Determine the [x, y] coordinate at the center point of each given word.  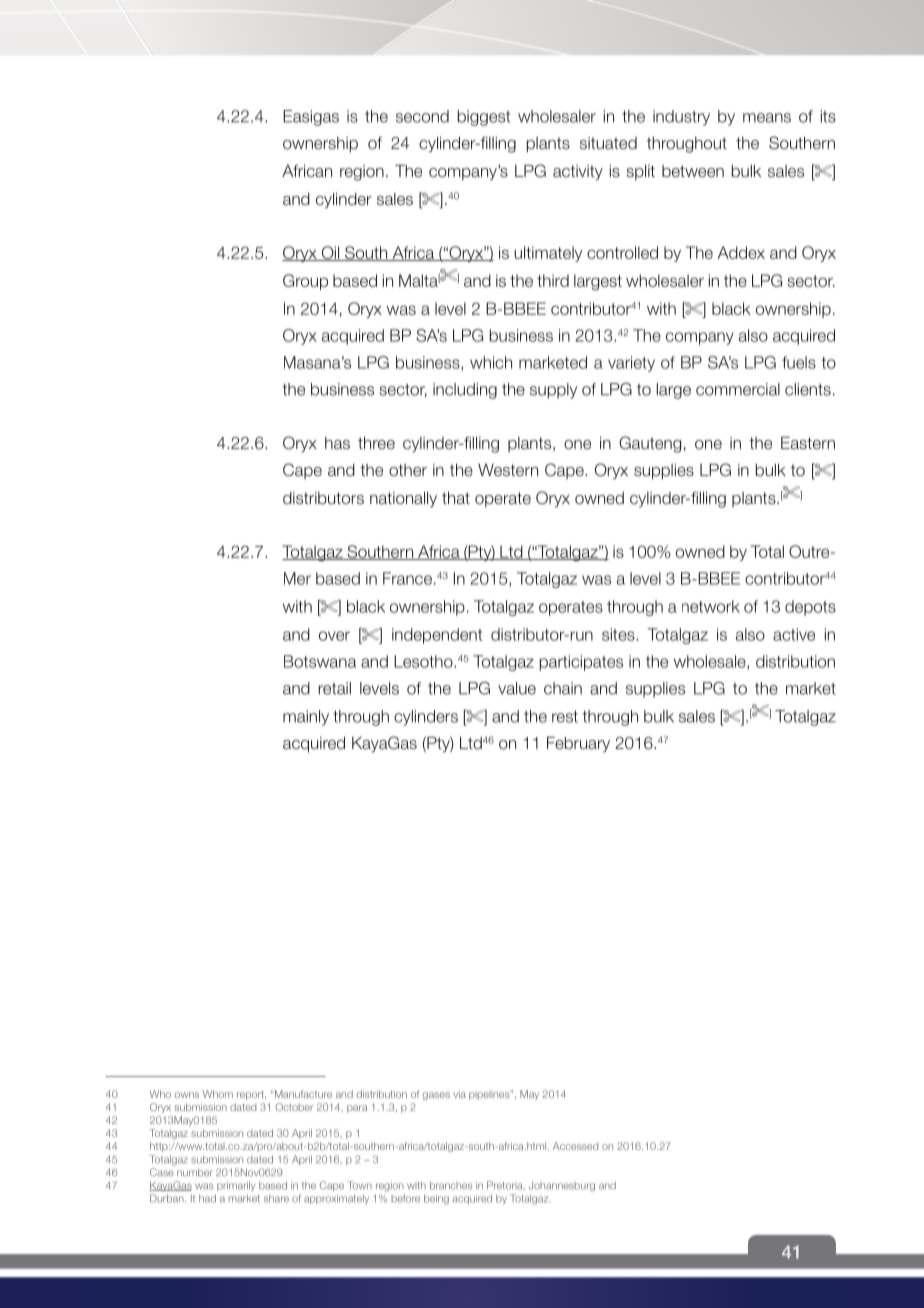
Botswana [320, 661]
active [794, 634]
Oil [330, 253]
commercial [738, 389]
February [578, 744]
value [517, 688]
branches [451, 1186]
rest [565, 717]
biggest [484, 118]
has [337, 443]
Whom [218, 1094]
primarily [236, 1186]
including [465, 391]
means [767, 118]
